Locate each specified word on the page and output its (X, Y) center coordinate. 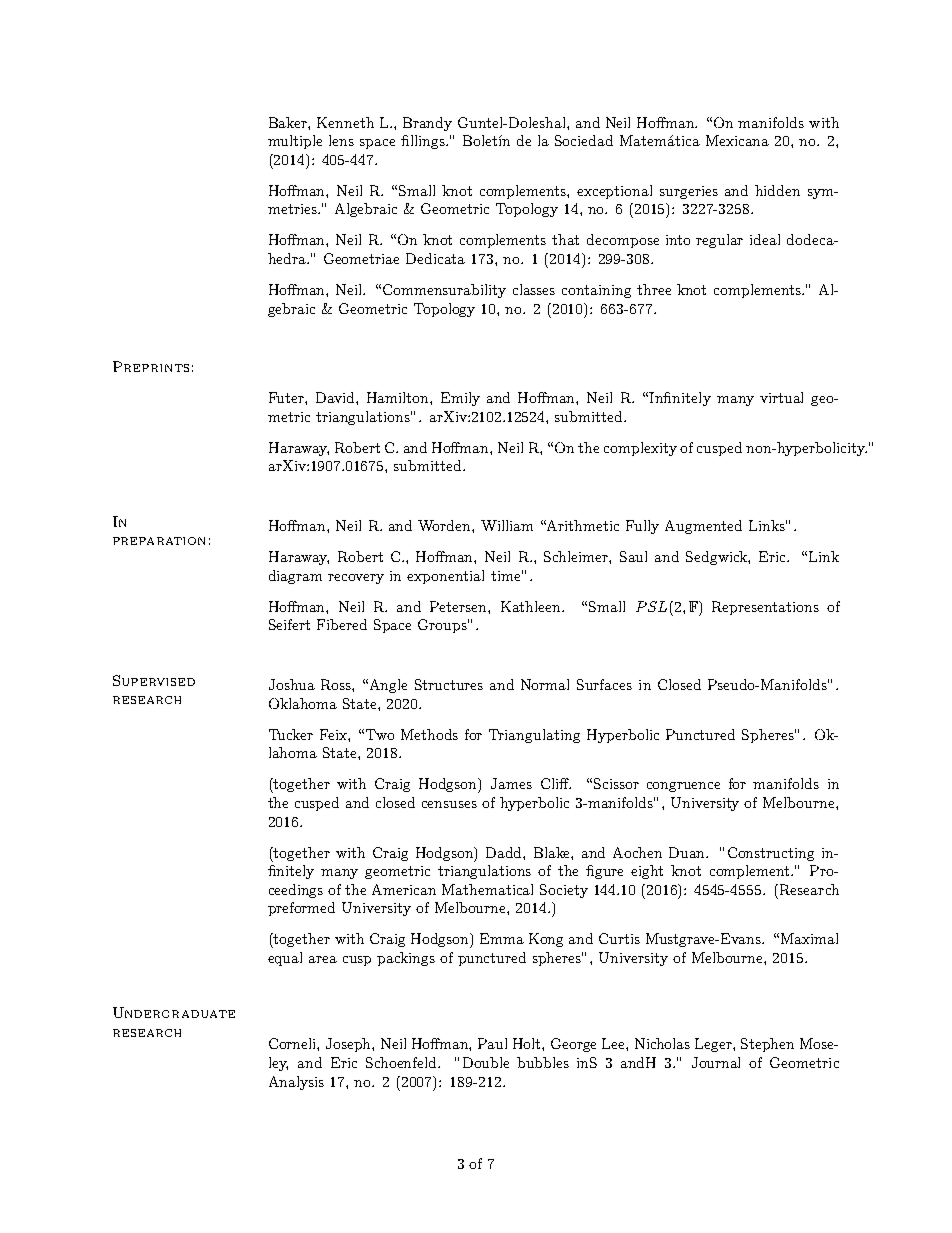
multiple (295, 142)
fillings (424, 142)
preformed (301, 909)
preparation (159, 541)
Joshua (292, 684)
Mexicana (737, 140)
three (654, 289)
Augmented (703, 527)
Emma (502, 938)
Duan (688, 852)
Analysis (296, 1083)
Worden (445, 525)
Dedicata (435, 258)
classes (534, 289)
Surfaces (604, 684)
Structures (449, 684)
